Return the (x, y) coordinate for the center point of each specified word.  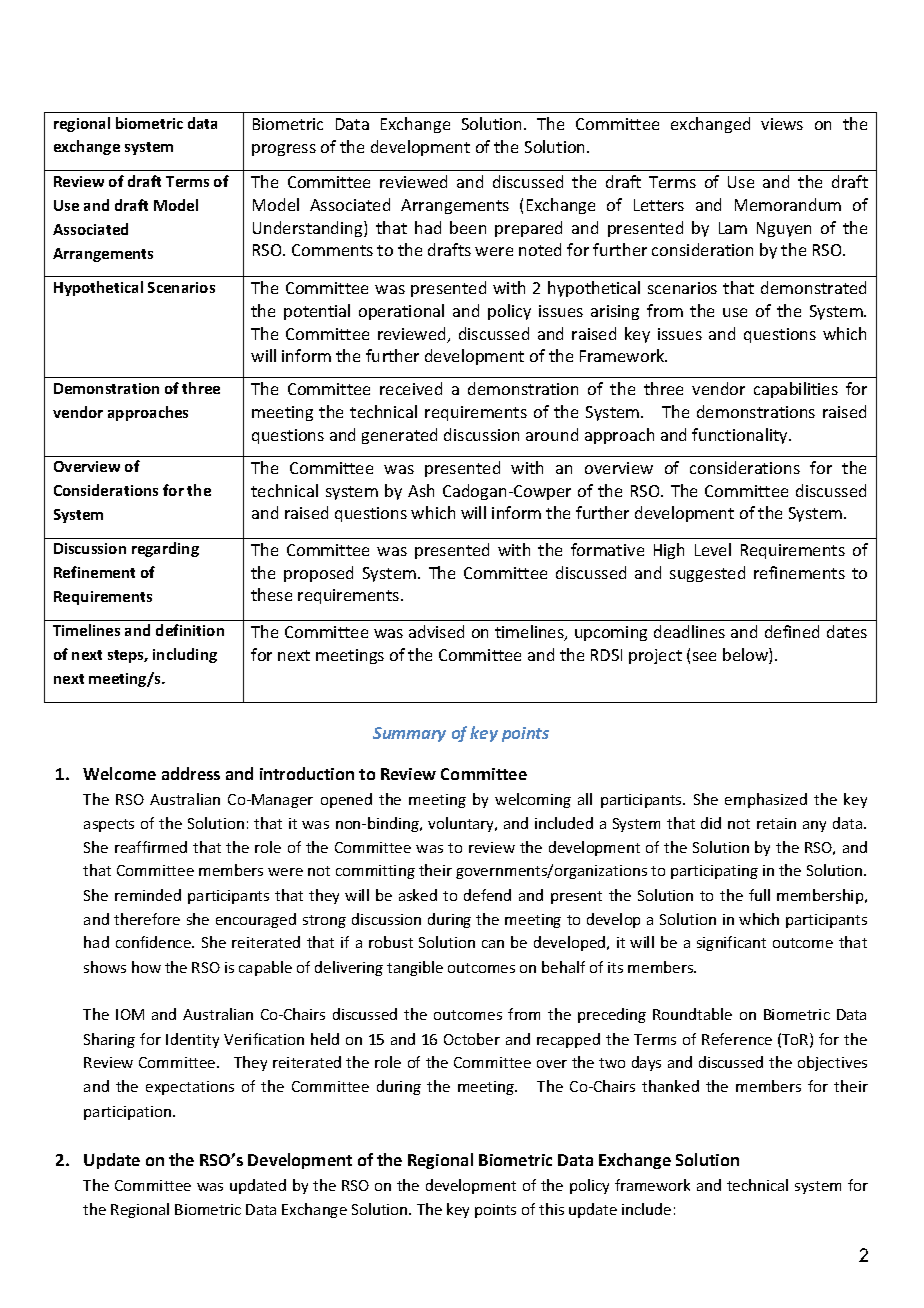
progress (284, 150)
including (185, 655)
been (468, 227)
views (782, 124)
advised (436, 631)
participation (129, 1113)
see (704, 656)
